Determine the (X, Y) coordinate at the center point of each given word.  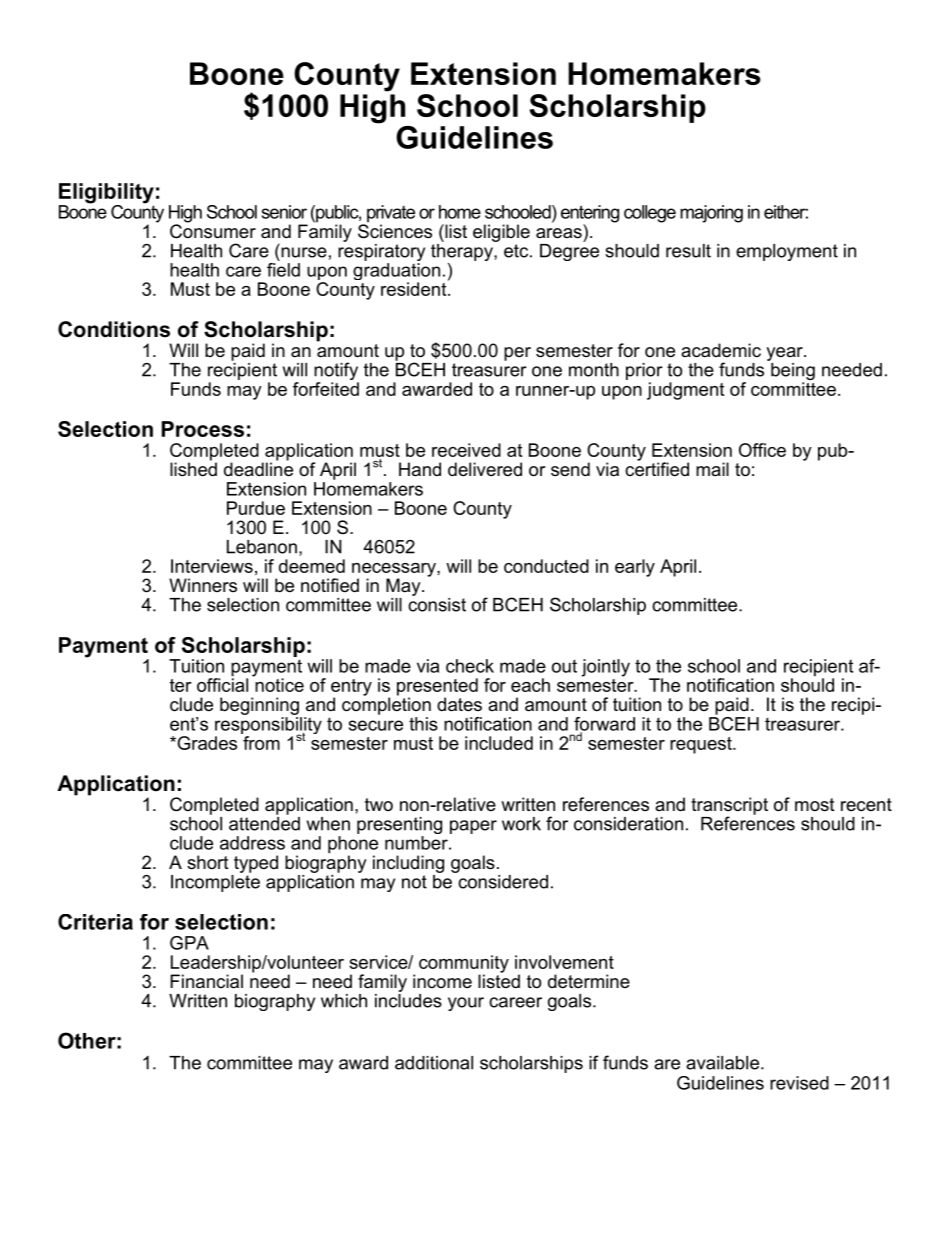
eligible (501, 233)
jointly (605, 668)
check (470, 666)
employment (787, 252)
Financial (206, 981)
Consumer (213, 230)
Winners (203, 585)
